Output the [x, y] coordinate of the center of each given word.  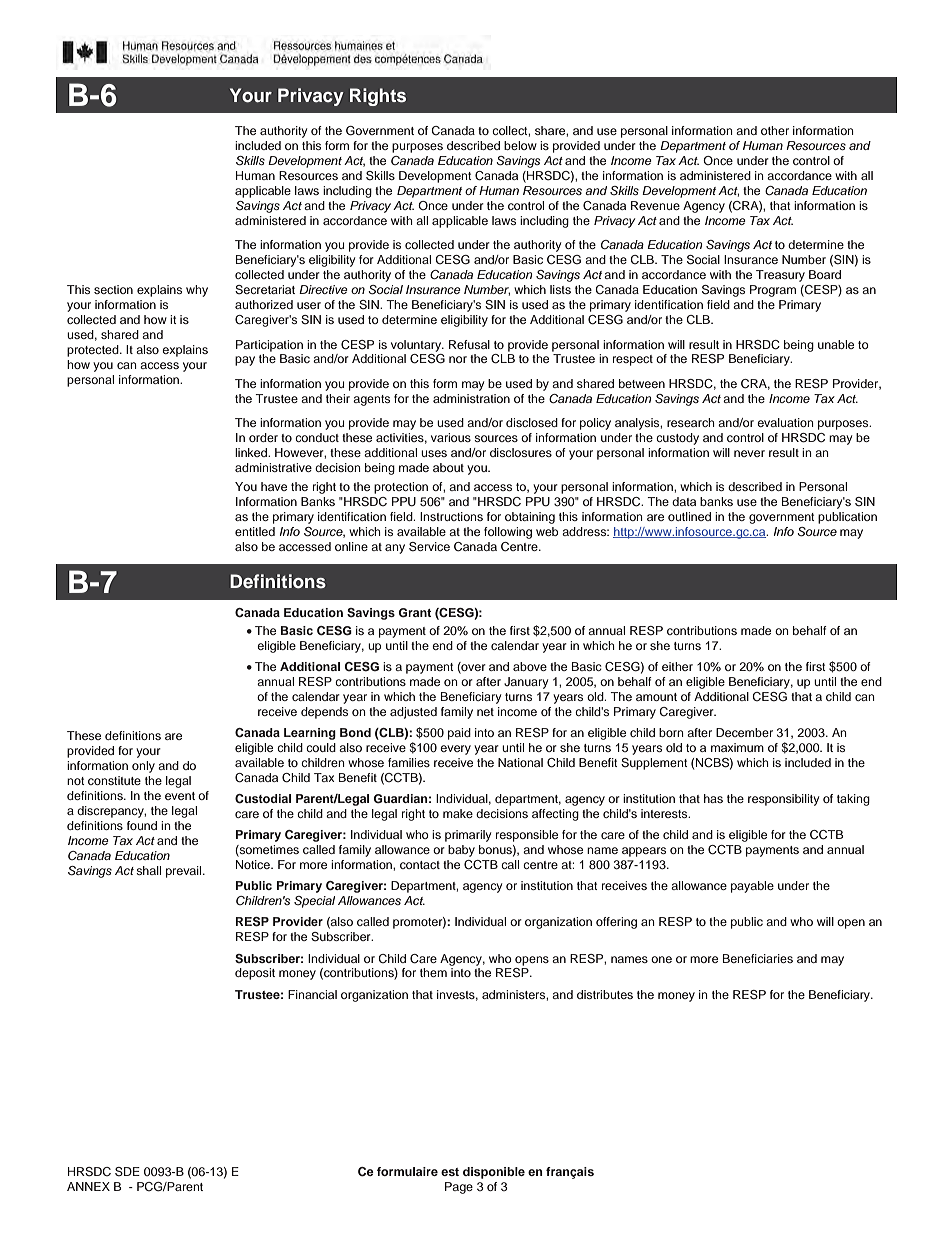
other [775, 130]
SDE [127, 1172]
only [143, 767]
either [677, 666]
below [520, 145]
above [530, 666]
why [197, 291]
